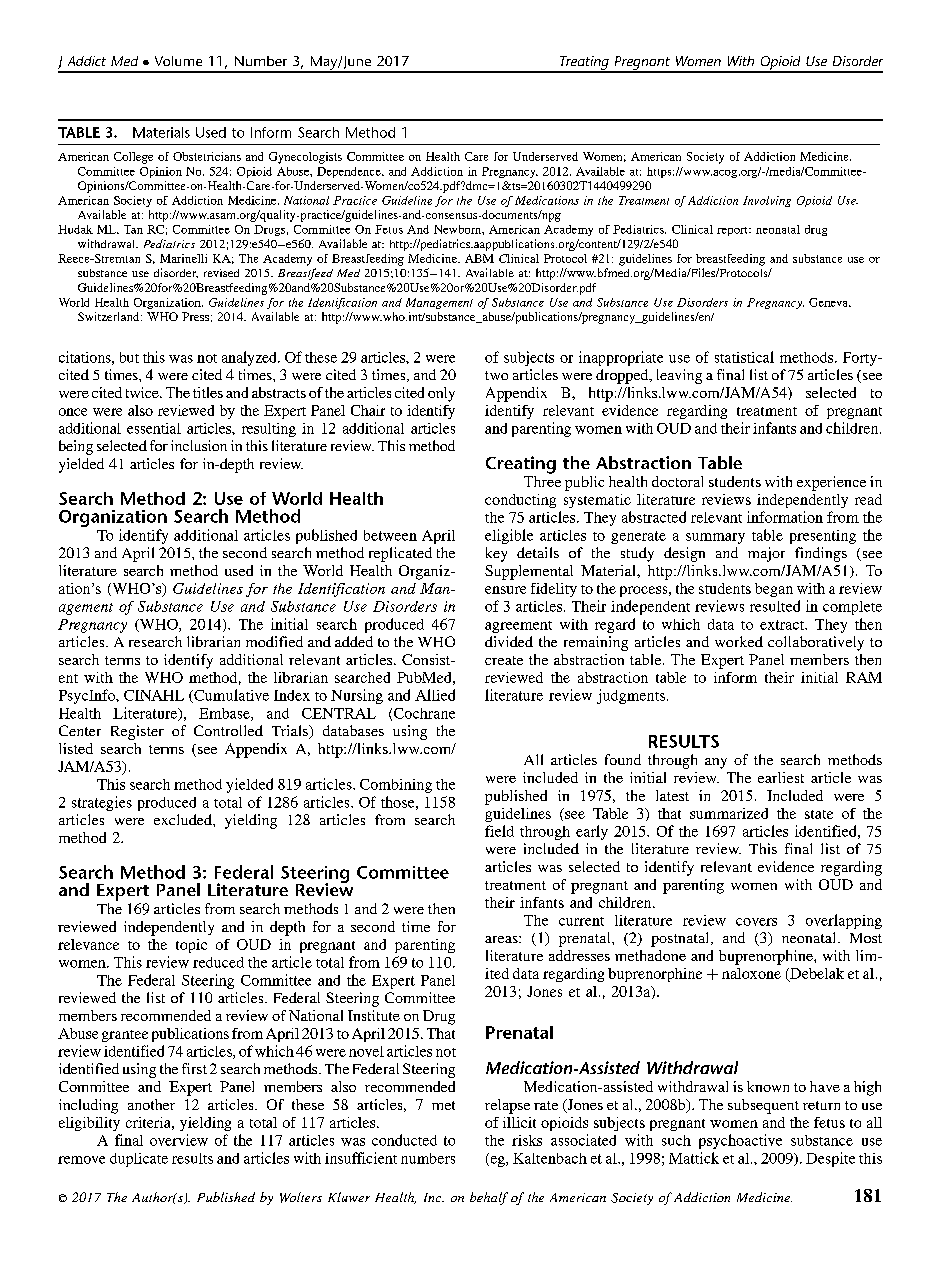 The width and height of the image is (952, 1270). I want to click on experience, so click(831, 483).
